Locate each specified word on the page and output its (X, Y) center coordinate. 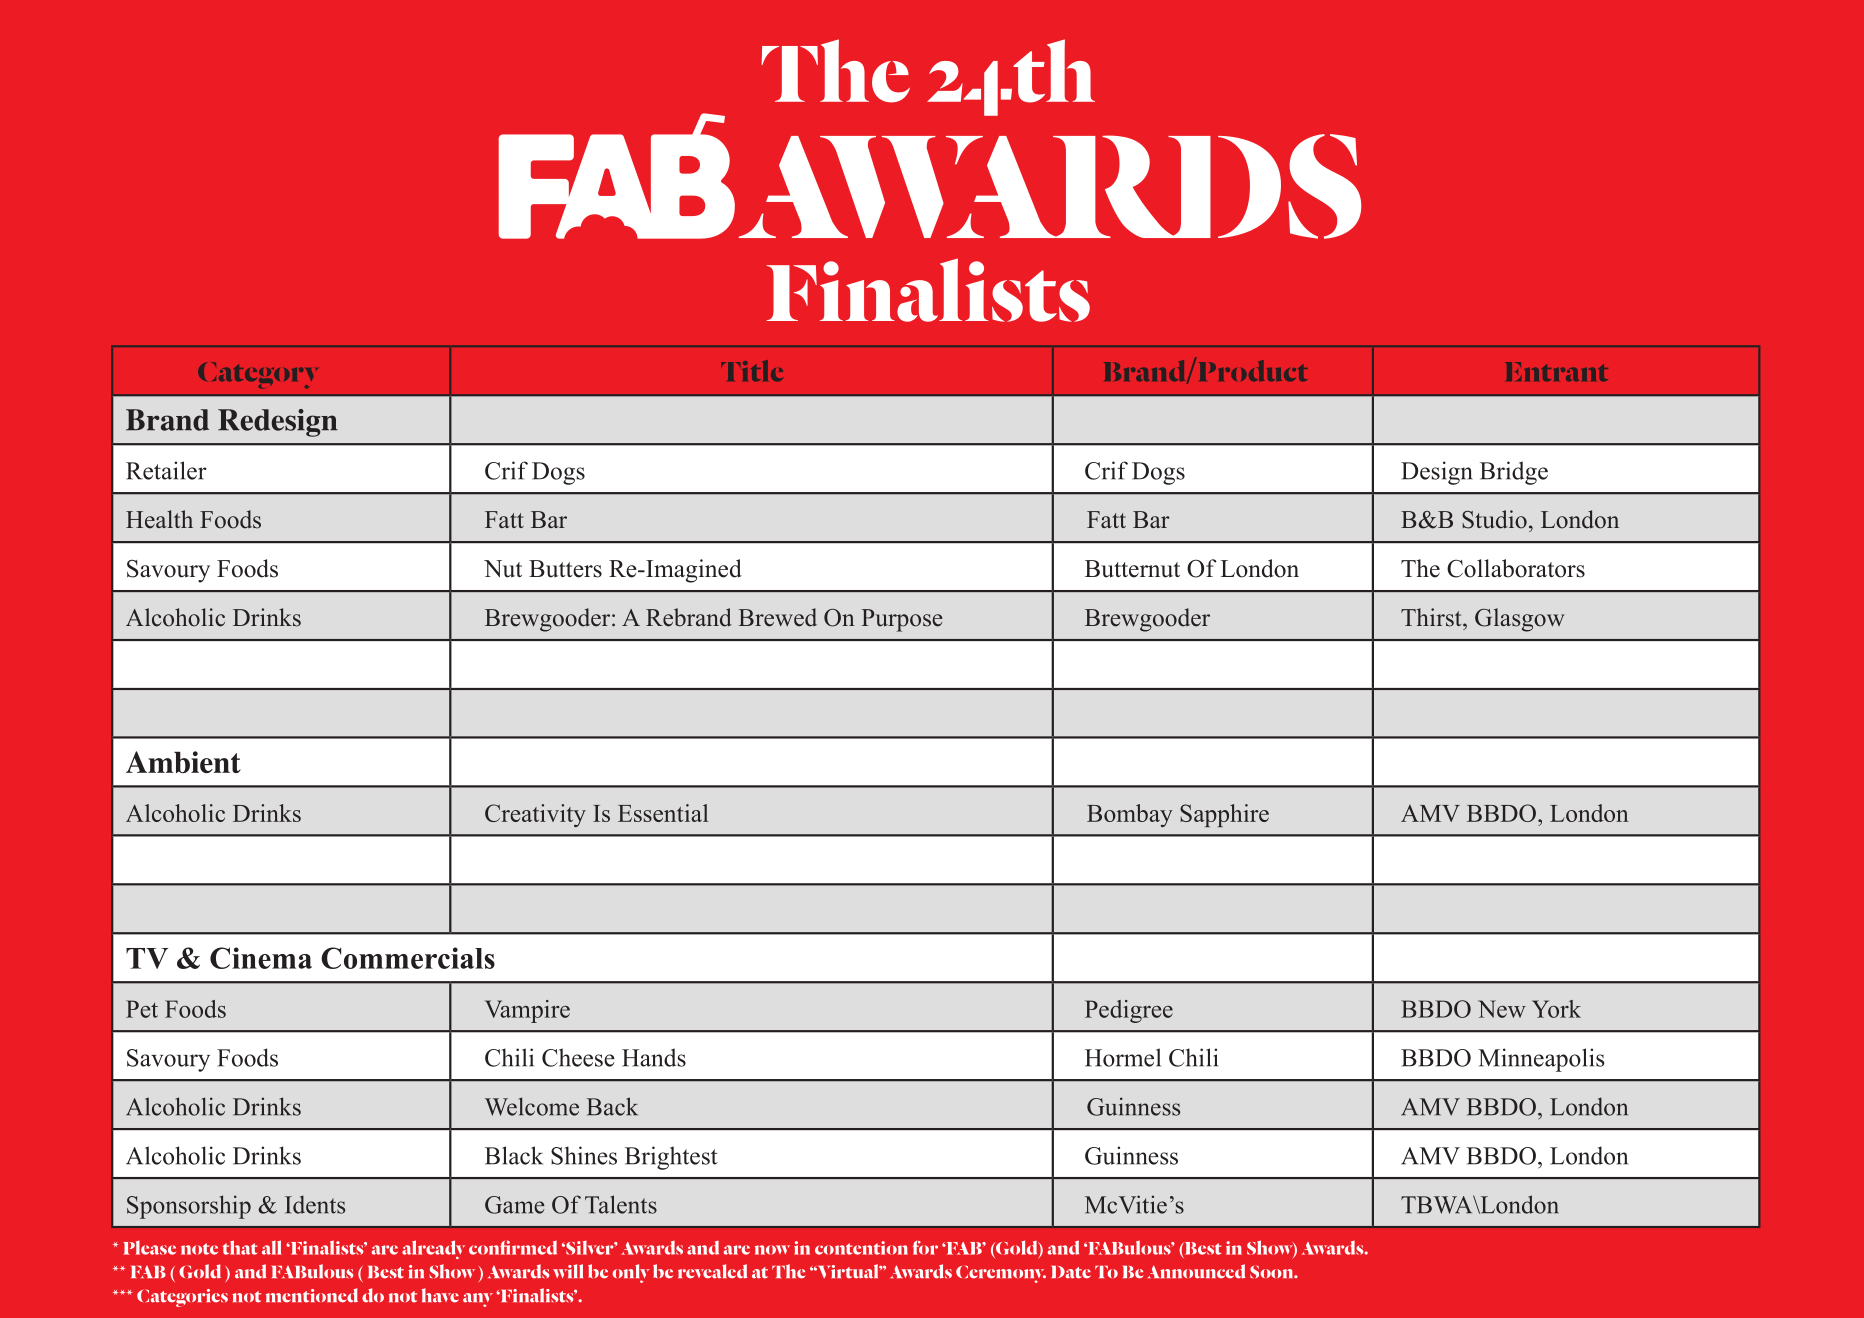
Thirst (1432, 617)
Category (258, 375)
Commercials (408, 958)
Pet (142, 1009)
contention (861, 1248)
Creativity (535, 815)
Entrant (1557, 372)
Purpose (902, 620)
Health (159, 519)
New (1502, 1009)
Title (752, 371)
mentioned (312, 1295)
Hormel (1123, 1057)
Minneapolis (1541, 1060)
